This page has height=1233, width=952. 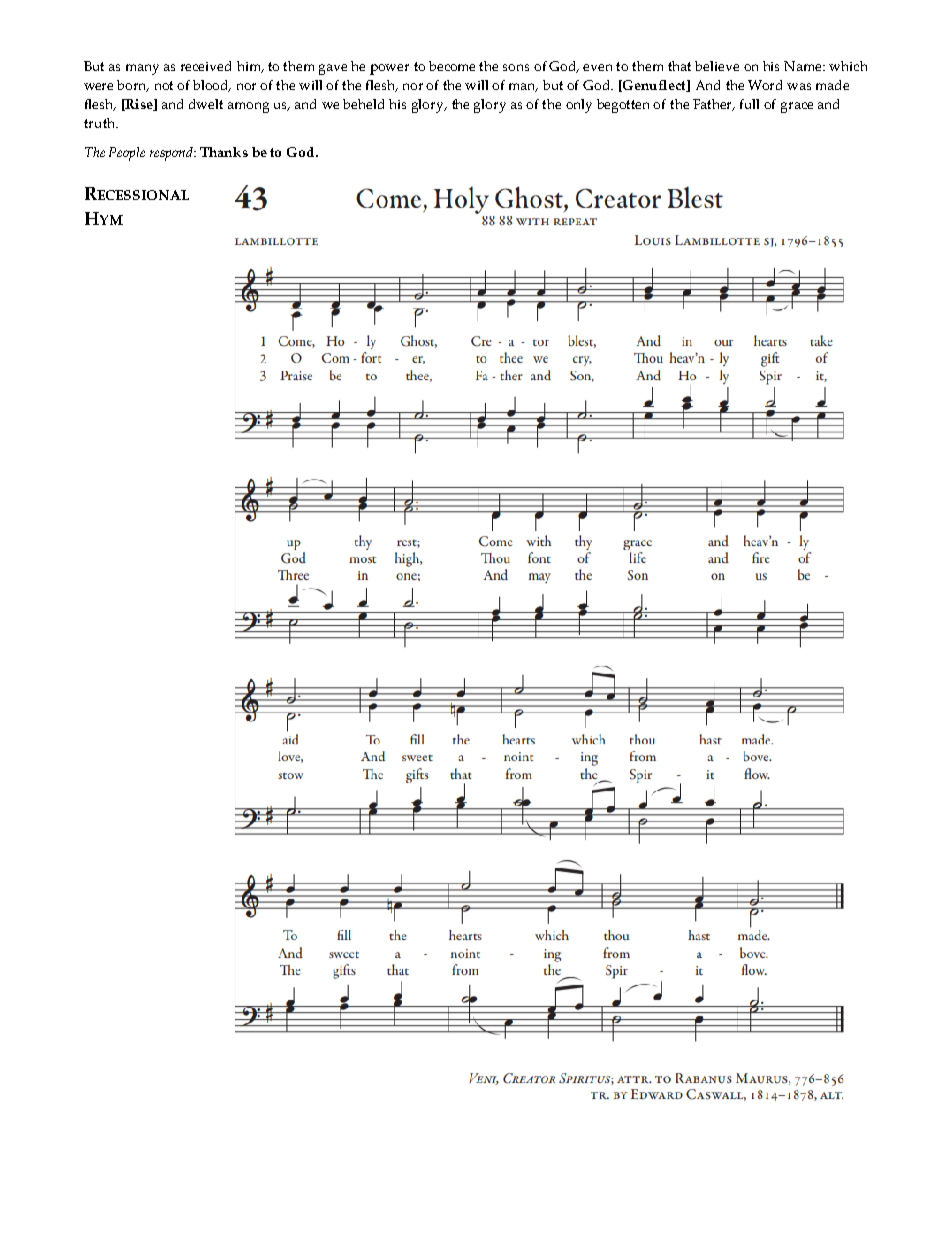 I want to click on blood, so click(x=212, y=86).
